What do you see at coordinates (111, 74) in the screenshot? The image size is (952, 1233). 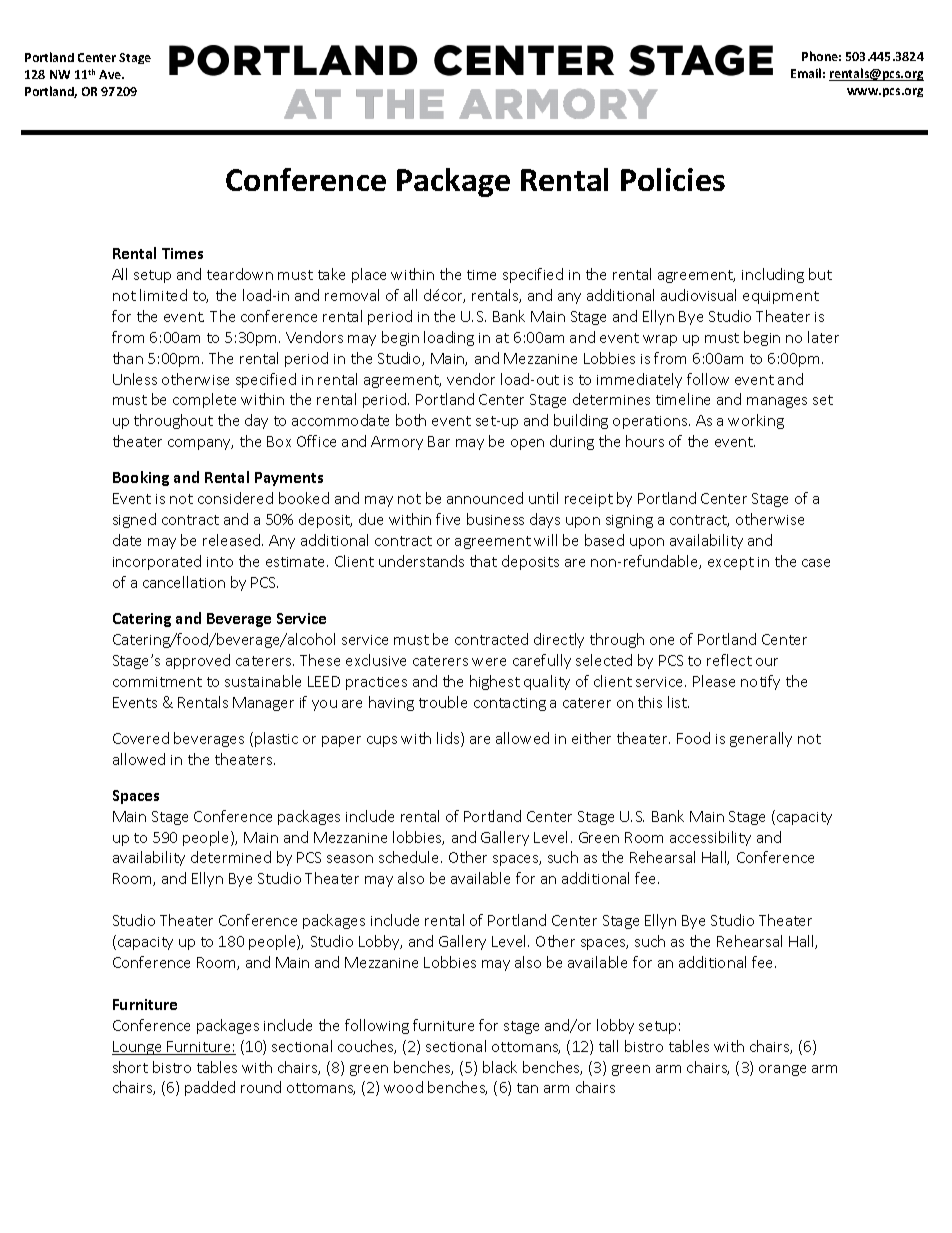 I see `Ave` at bounding box center [111, 74].
